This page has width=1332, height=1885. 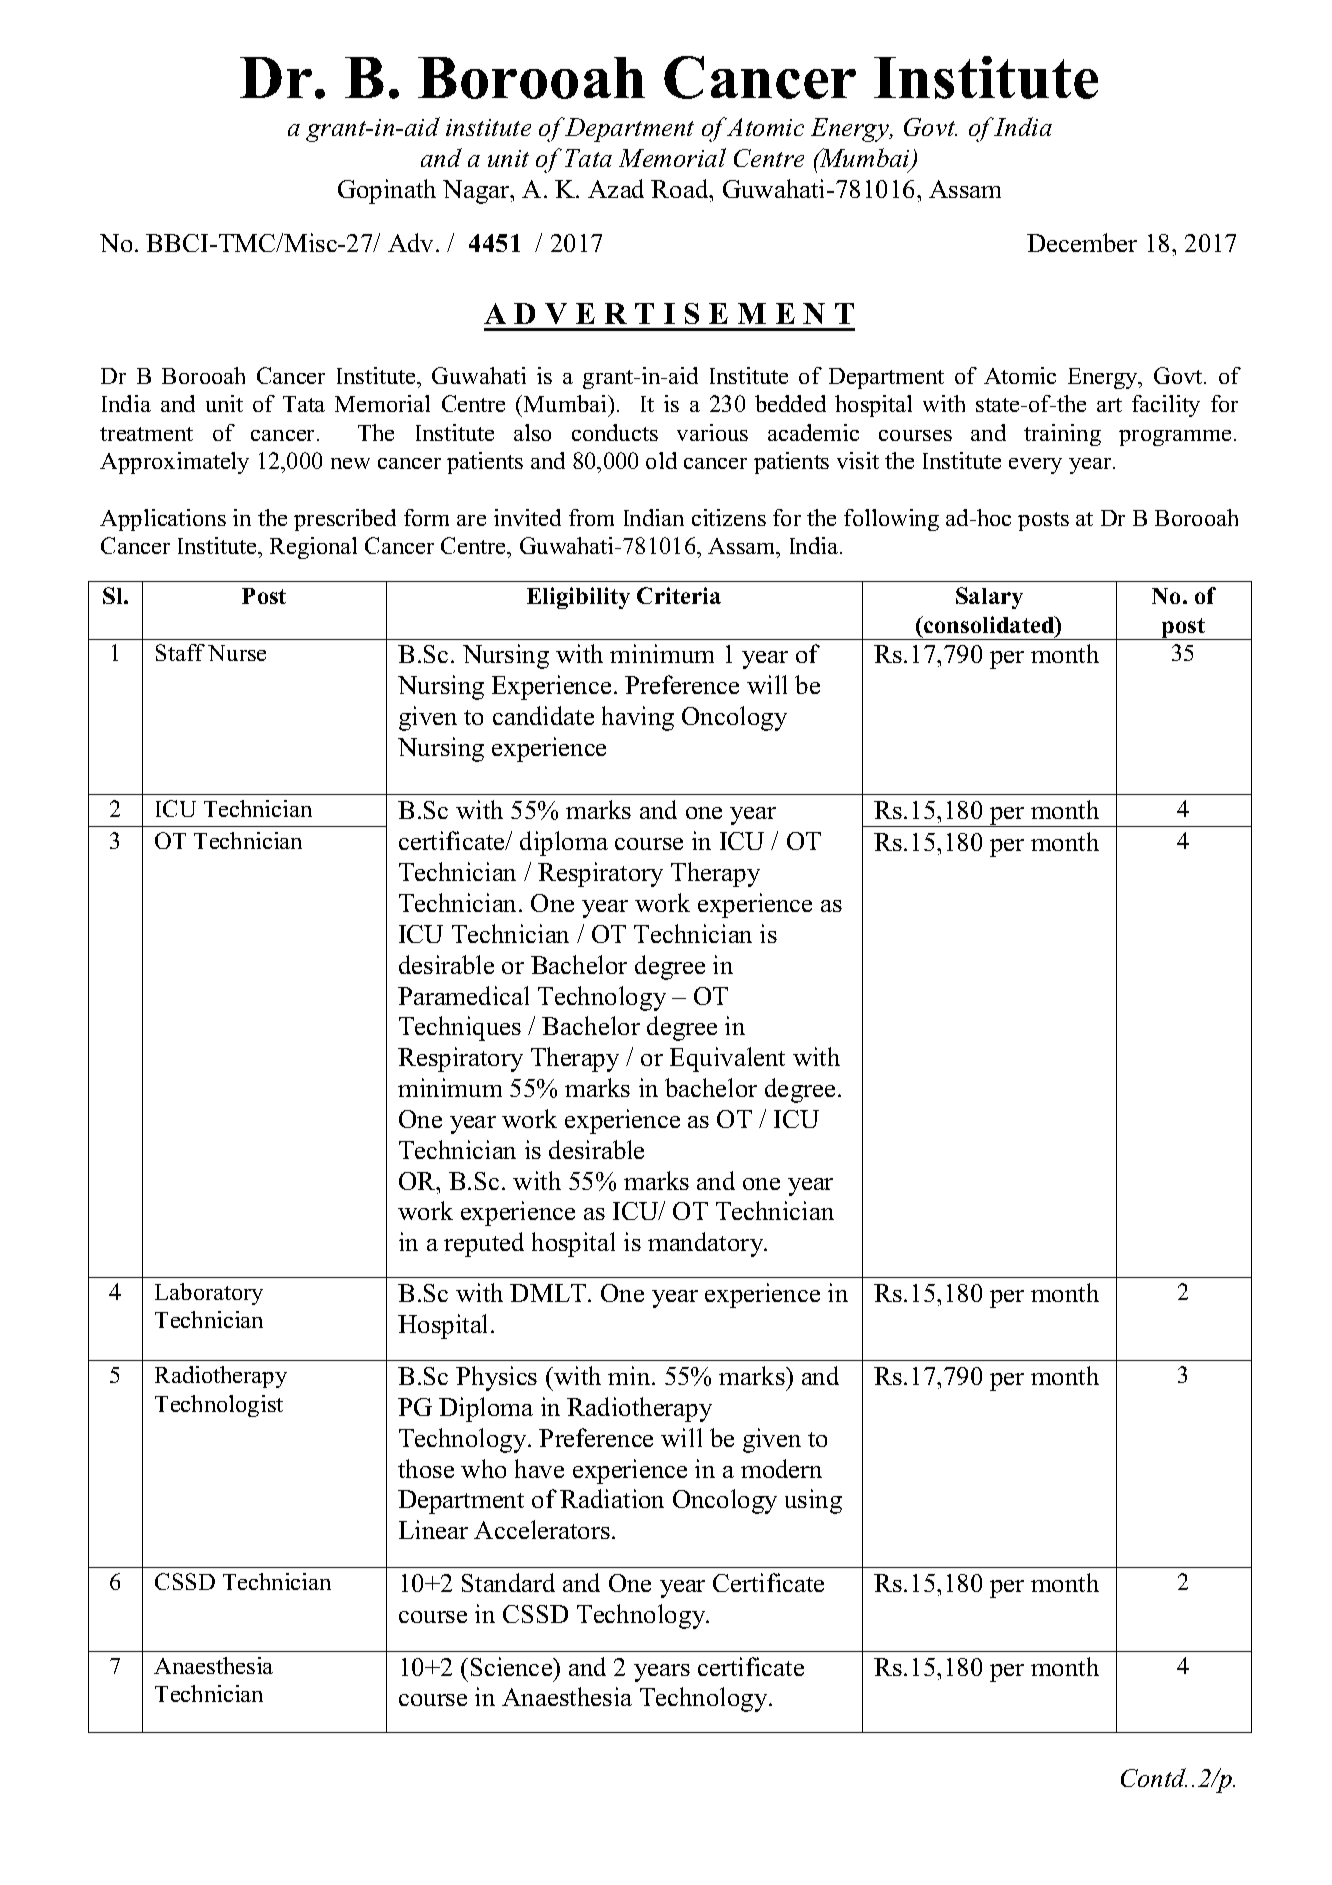 What do you see at coordinates (727, 1059) in the page?
I see `Equivalent` at bounding box center [727, 1059].
